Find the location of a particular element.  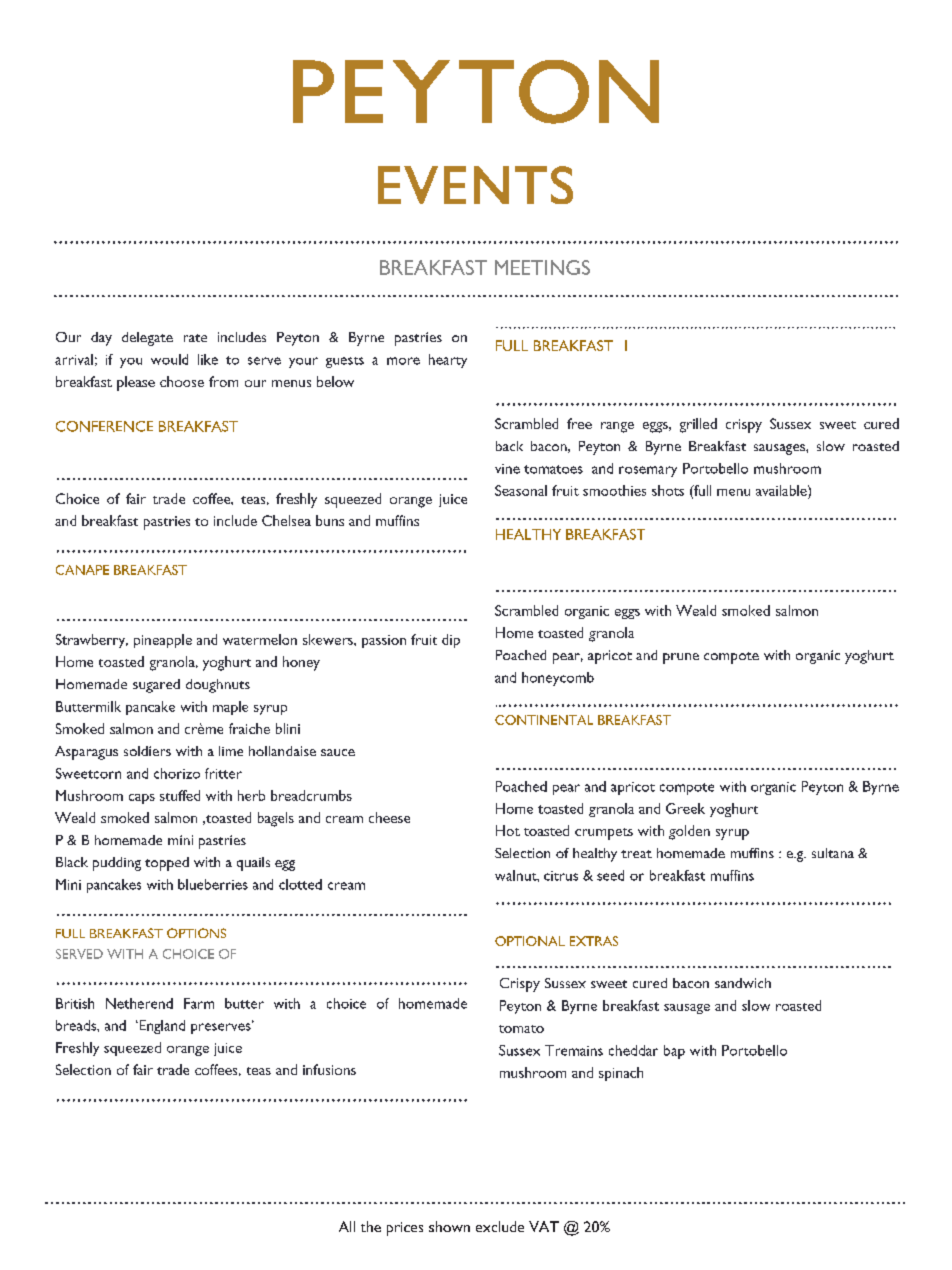

dip is located at coordinates (451, 641).
